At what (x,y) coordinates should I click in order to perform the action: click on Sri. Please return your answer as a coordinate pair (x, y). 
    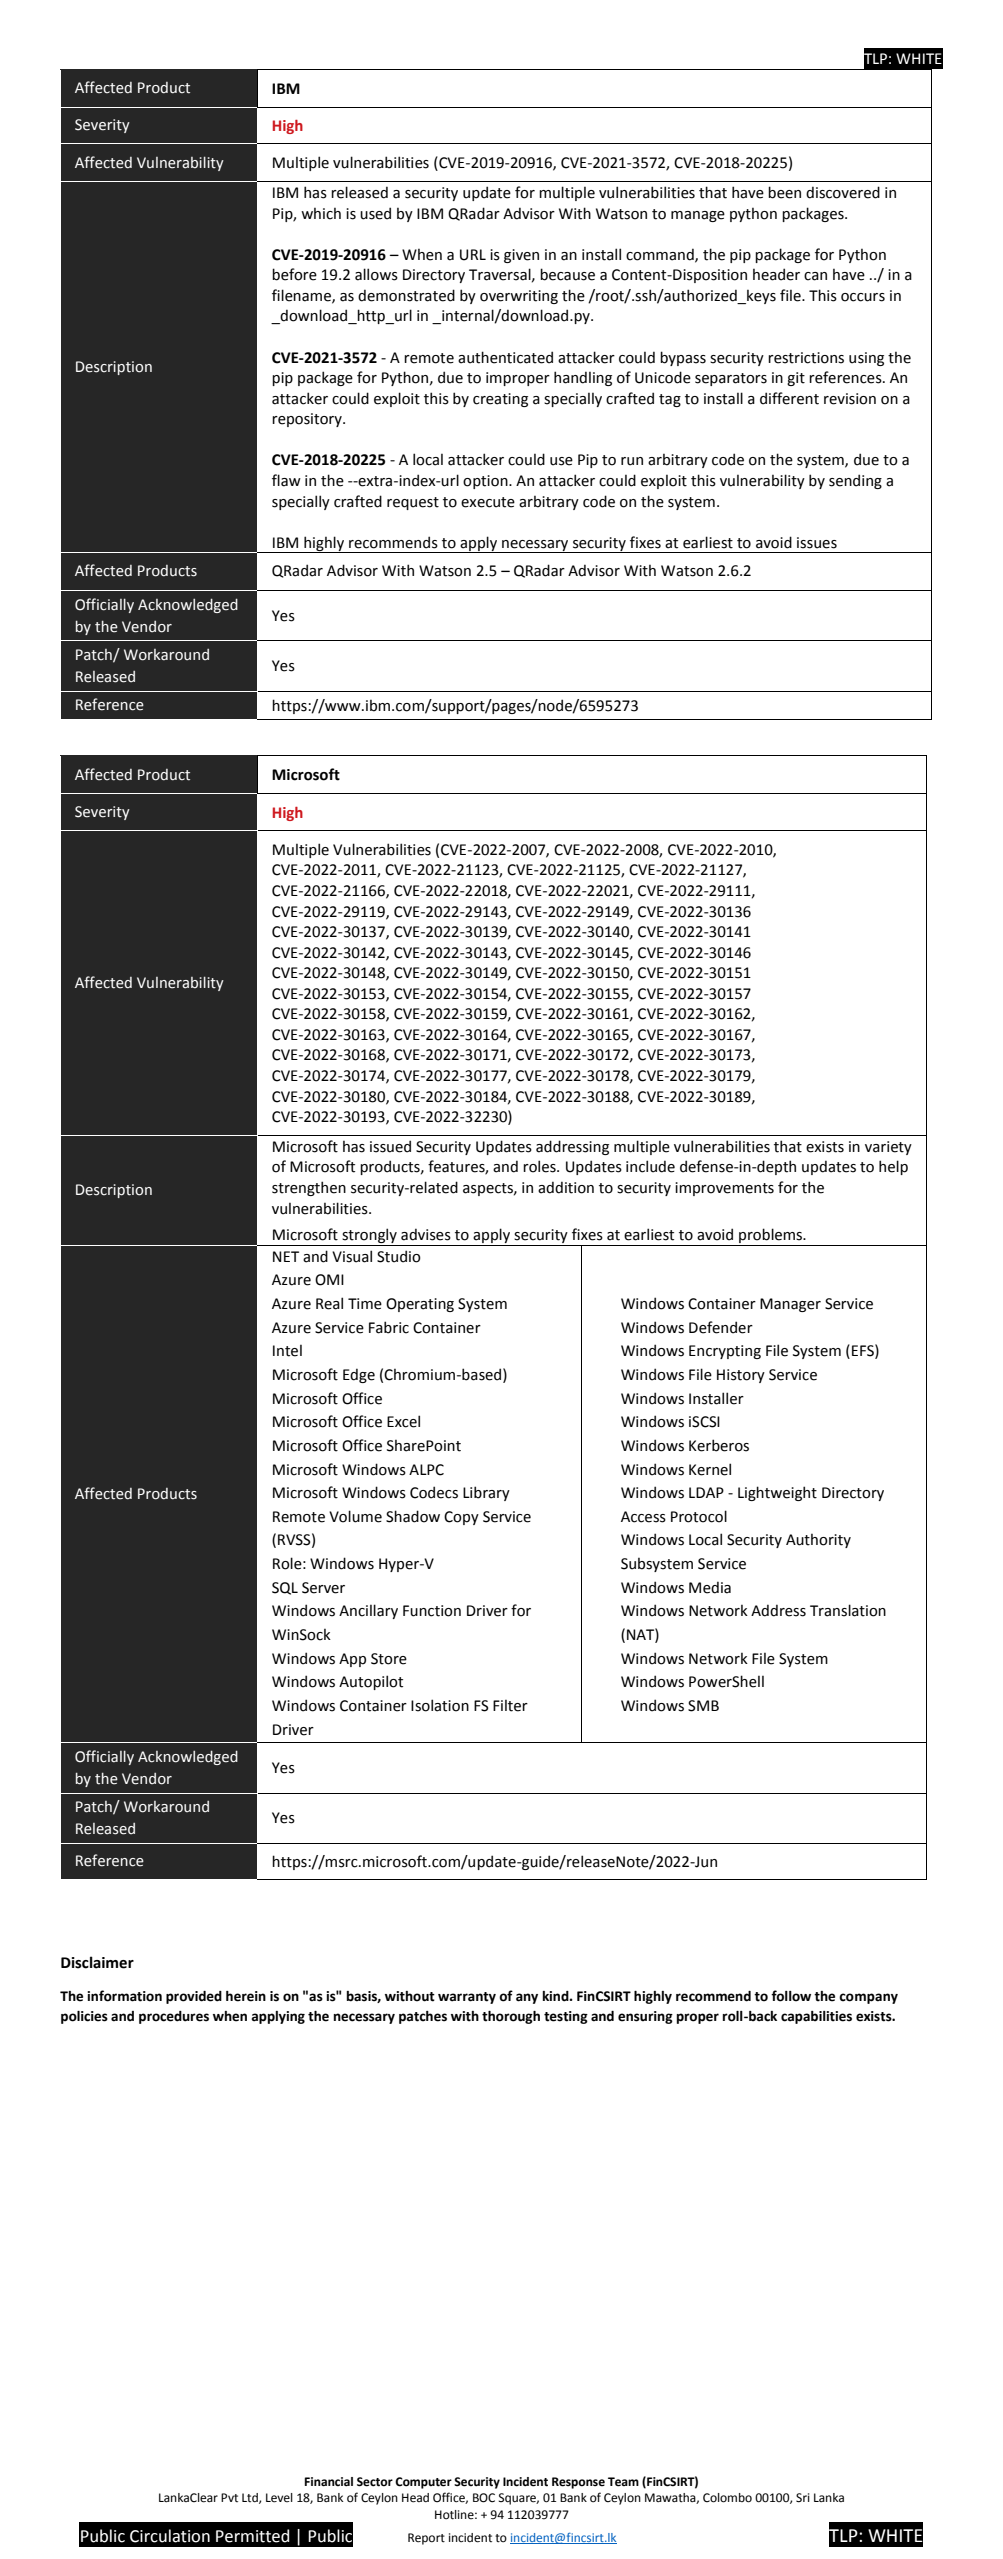
    Looking at the image, I should click on (803, 2498).
